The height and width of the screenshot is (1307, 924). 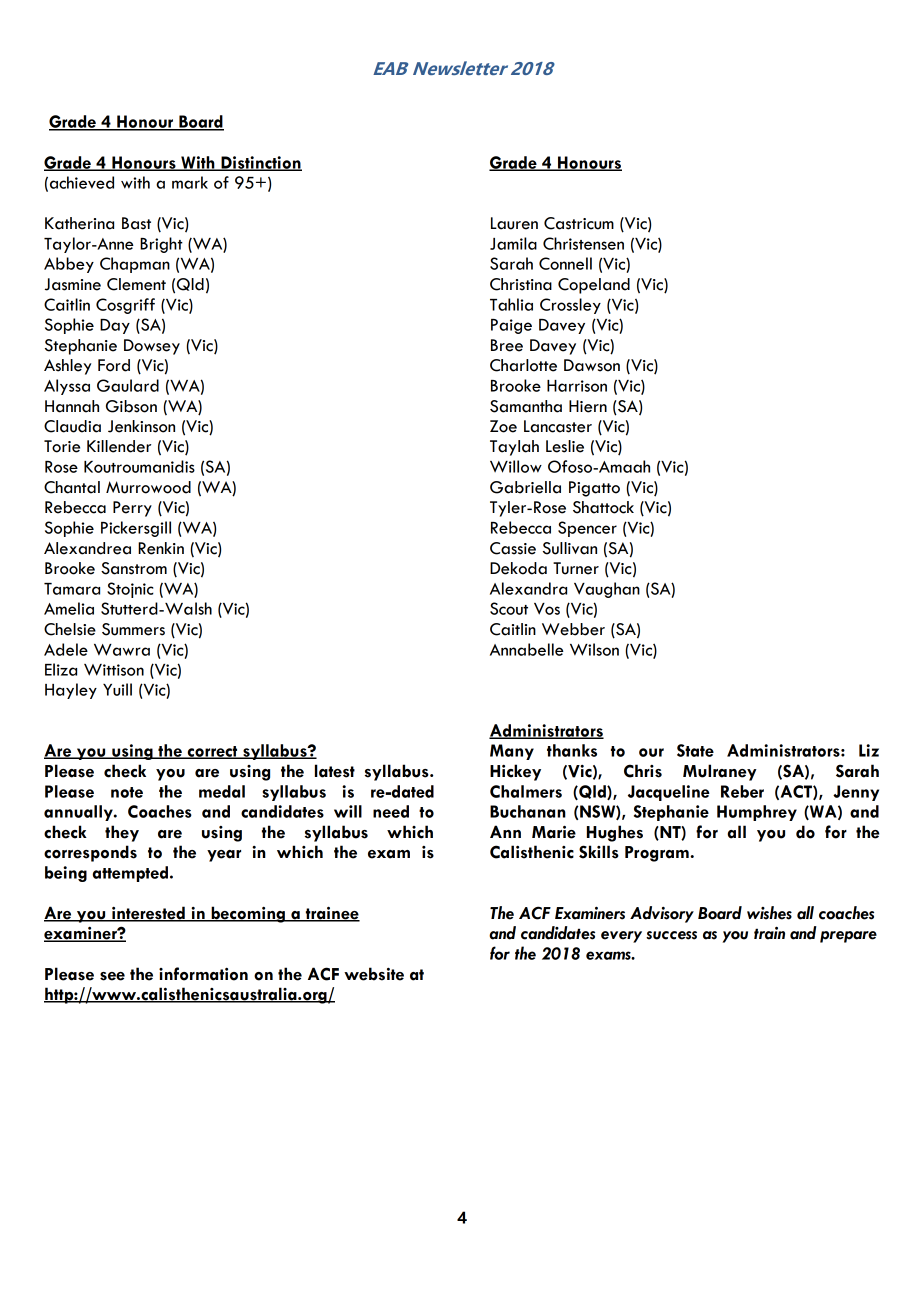 What do you see at coordinates (594, 649) in the screenshot?
I see `Wilson` at bounding box center [594, 649].
